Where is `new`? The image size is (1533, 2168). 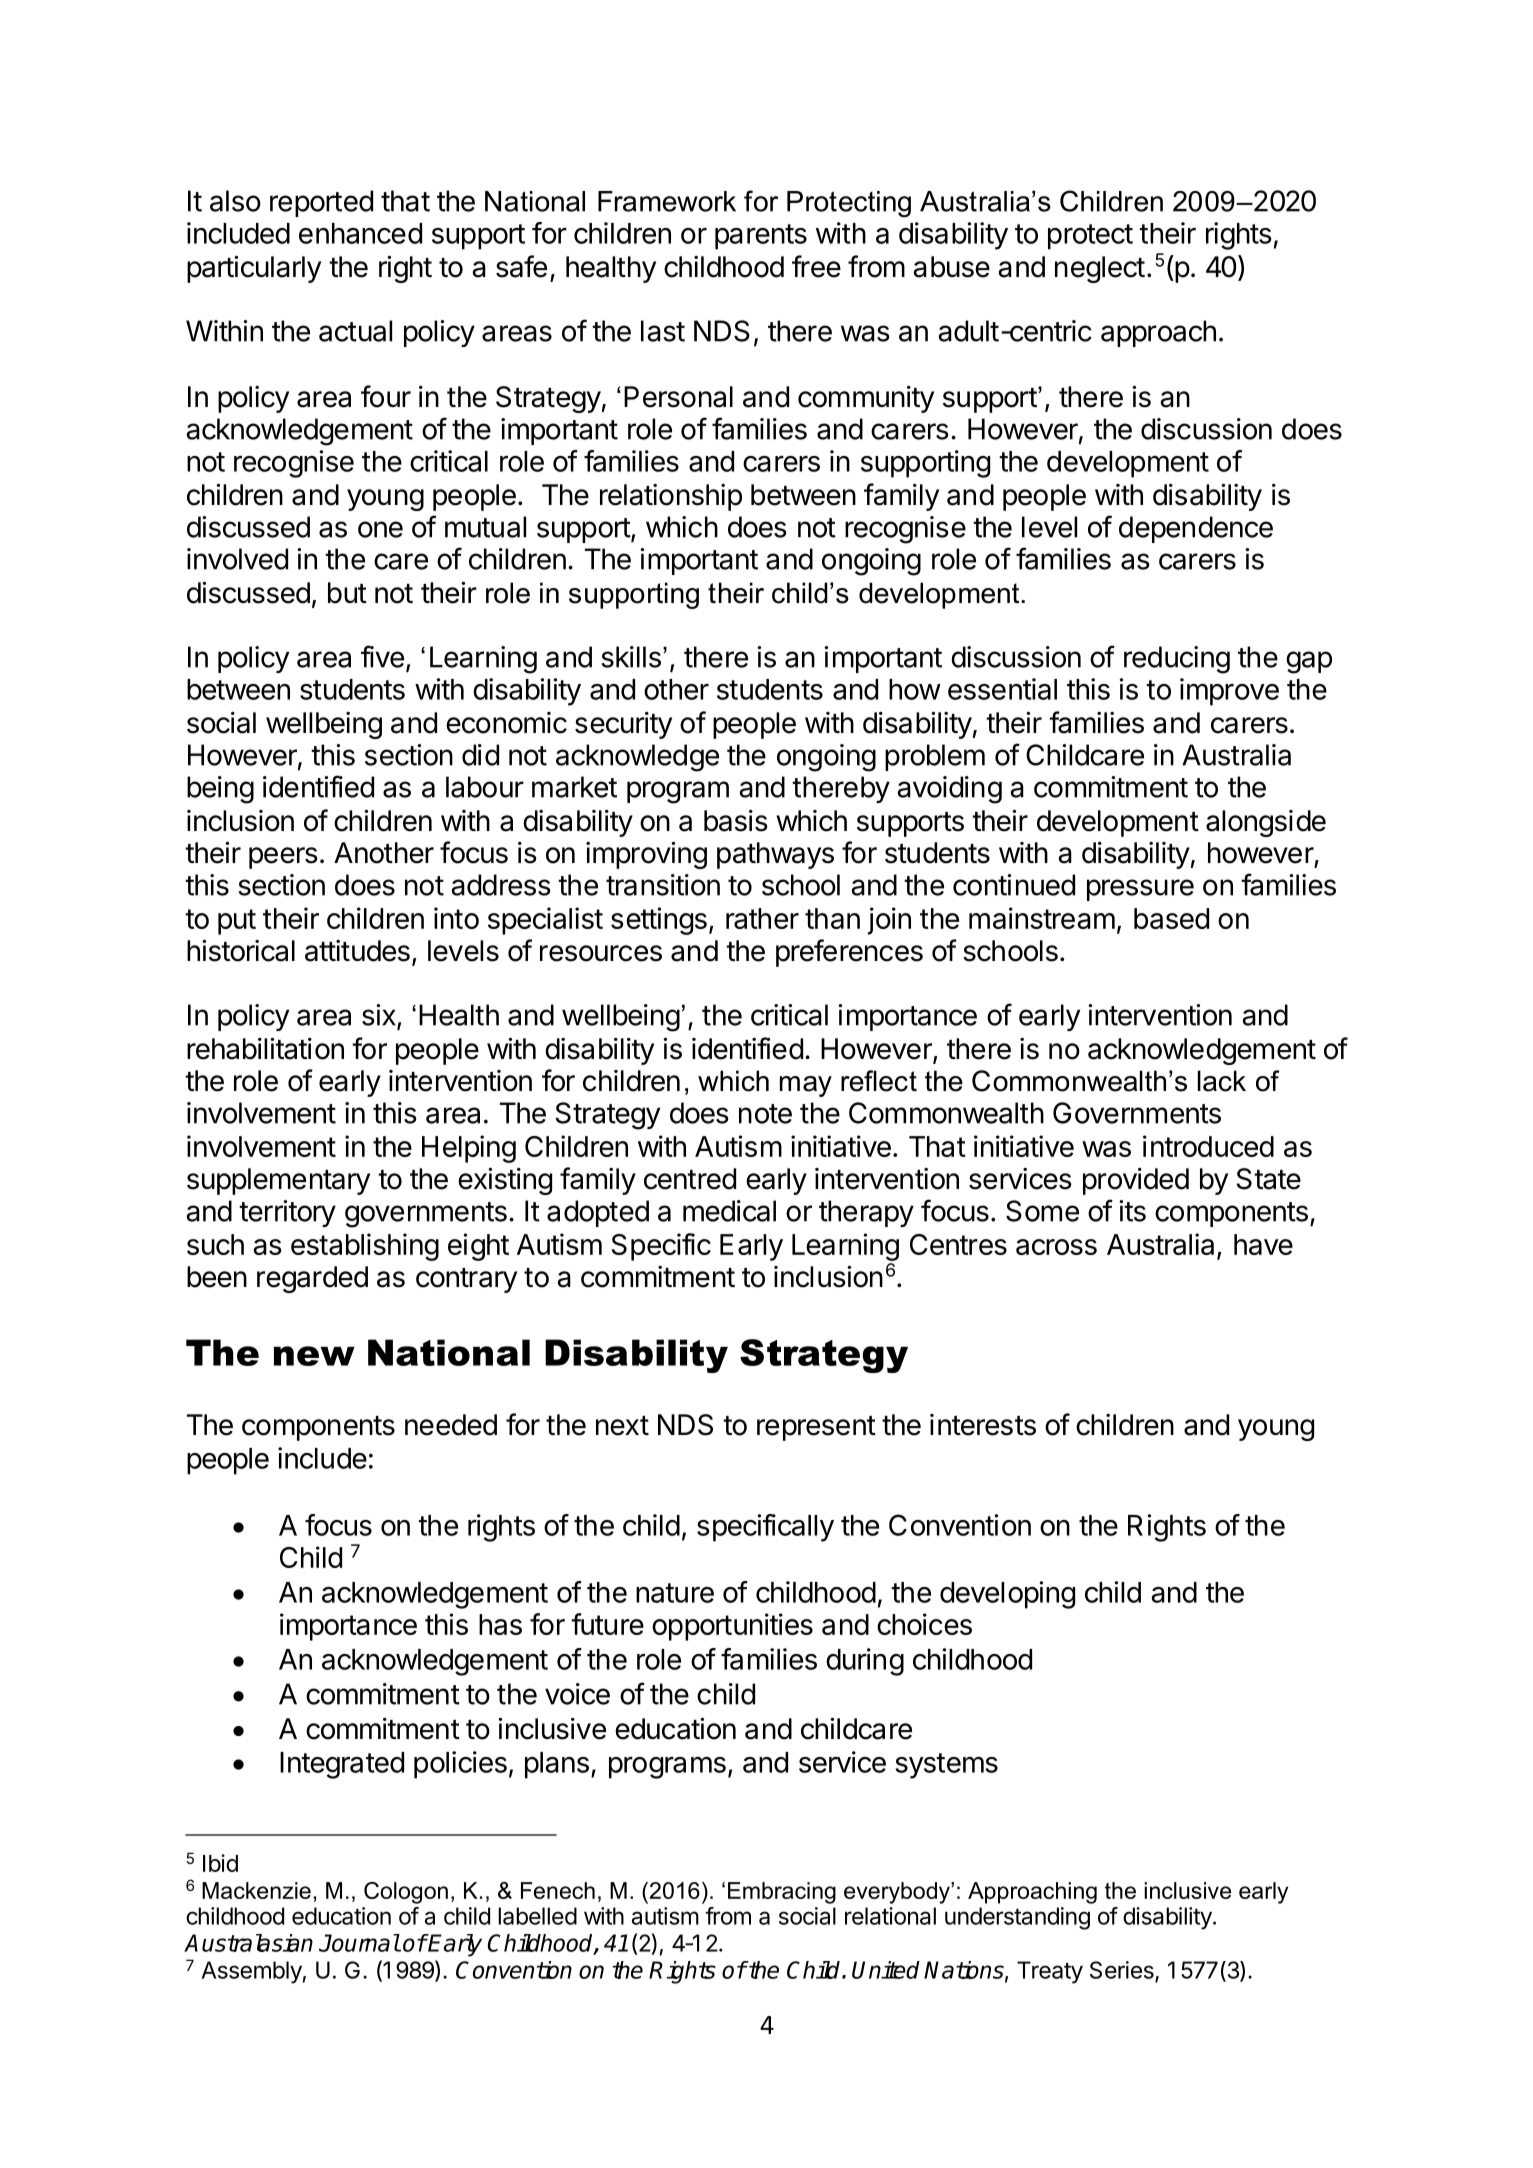 new is located at coordinates (314, 1356).
